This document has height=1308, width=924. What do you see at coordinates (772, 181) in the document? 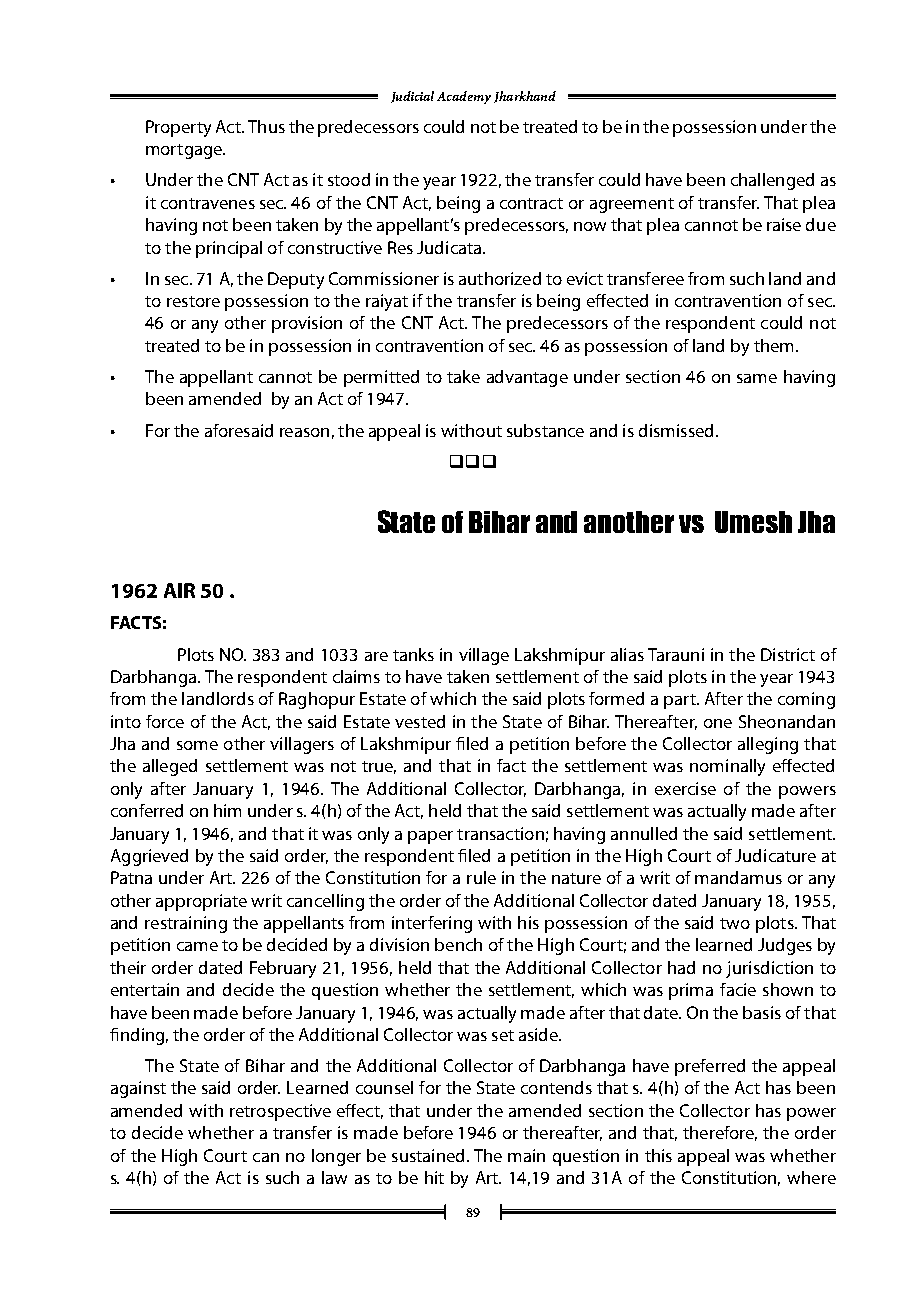
I see `challenged` at bounding box center [772, 181].
